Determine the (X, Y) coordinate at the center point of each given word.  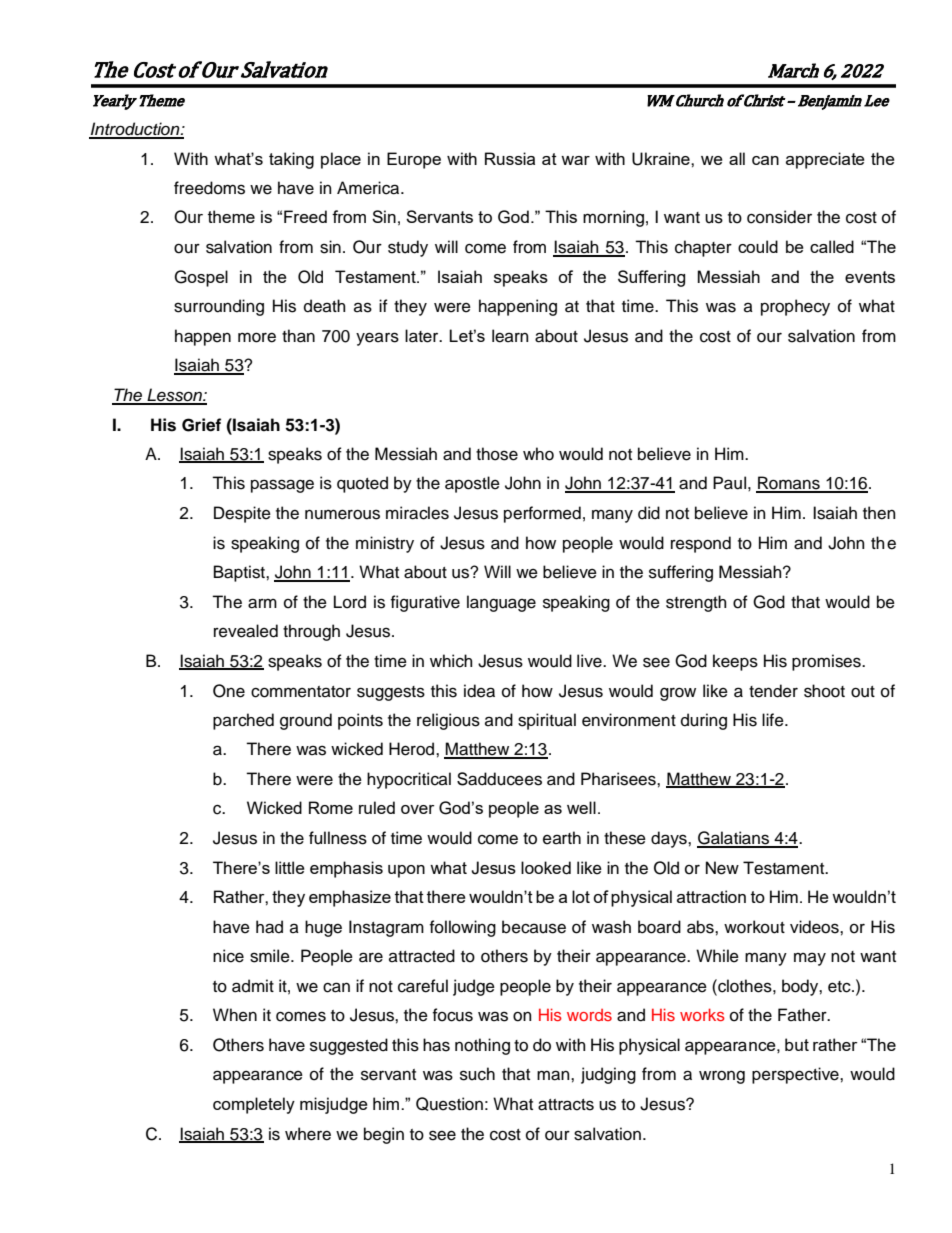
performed (542, 514)
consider (779, 217)
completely (254, 1105)
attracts (566, 1105)
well (581, 807)
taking (291, 160)
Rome (331, 807)
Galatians (734, 839)
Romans (789, 484)
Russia (510, 158)
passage (282, 486)
